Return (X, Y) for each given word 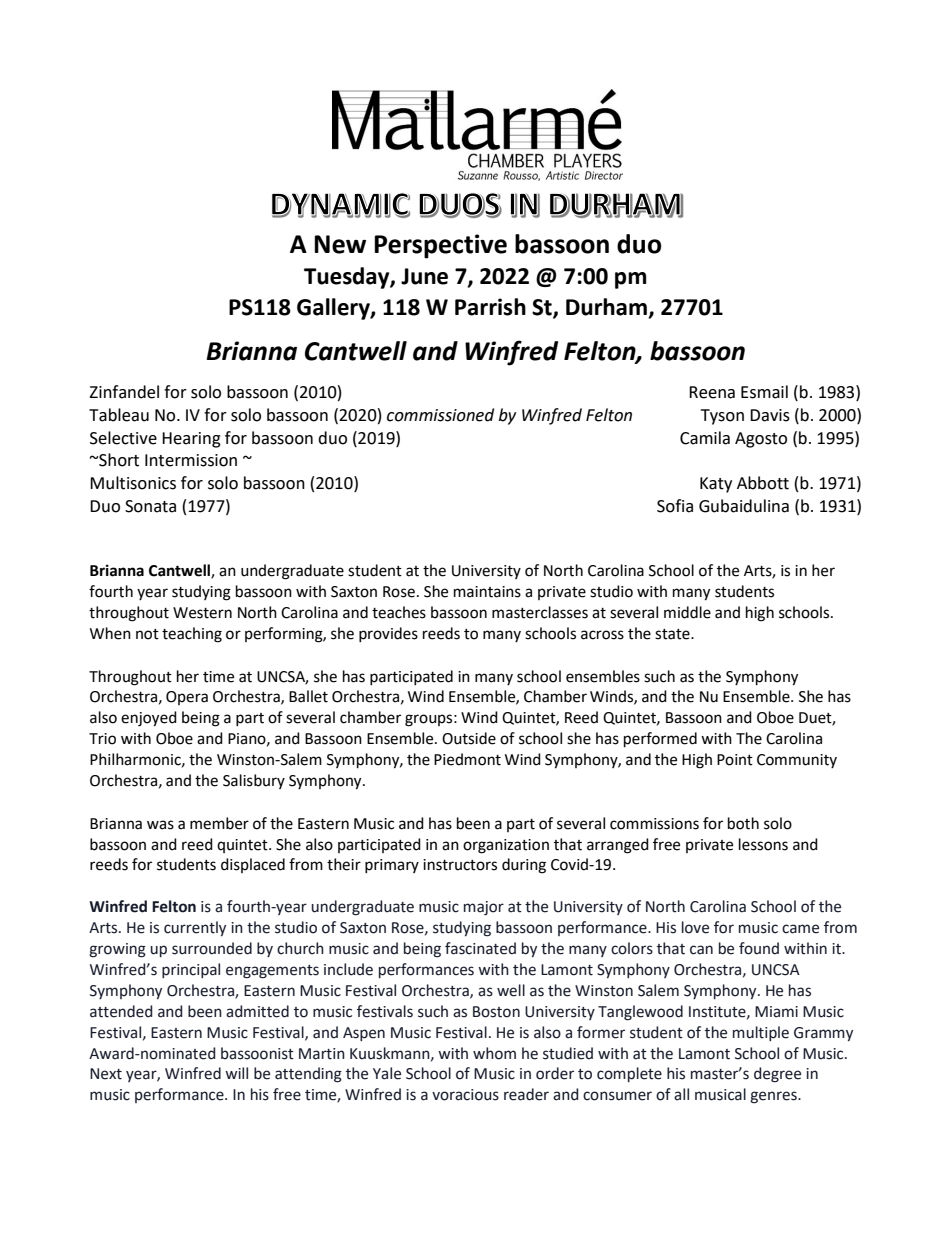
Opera (187, 698)
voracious (465, 1095)
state (673, 634)
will (236, 1073)
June (424, 276)
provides (388, 634)
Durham (606, 307)
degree (777, 1075)
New (340, 244)
